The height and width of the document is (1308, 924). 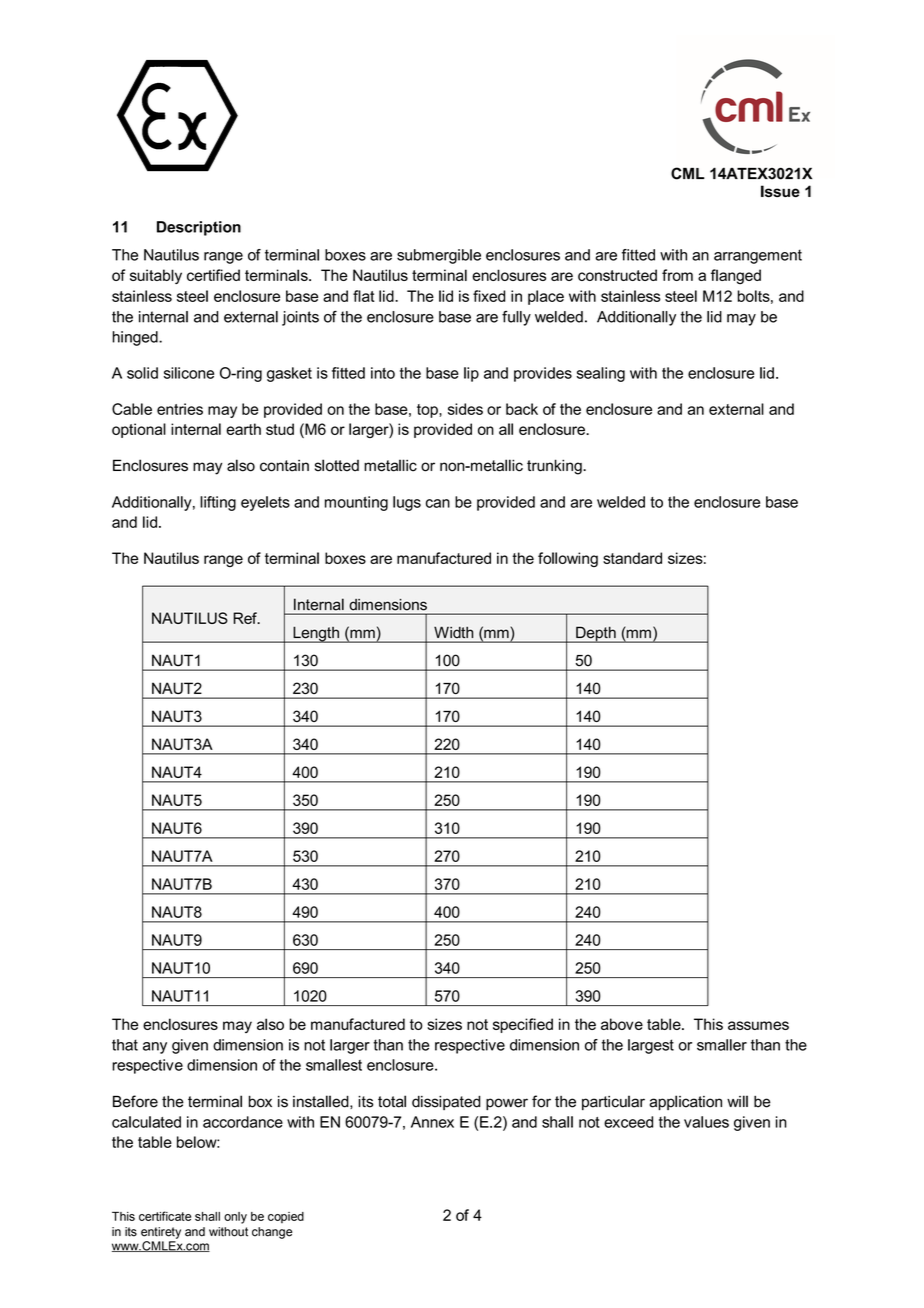 I want to click on specified, so click(x=523, y=1025).
